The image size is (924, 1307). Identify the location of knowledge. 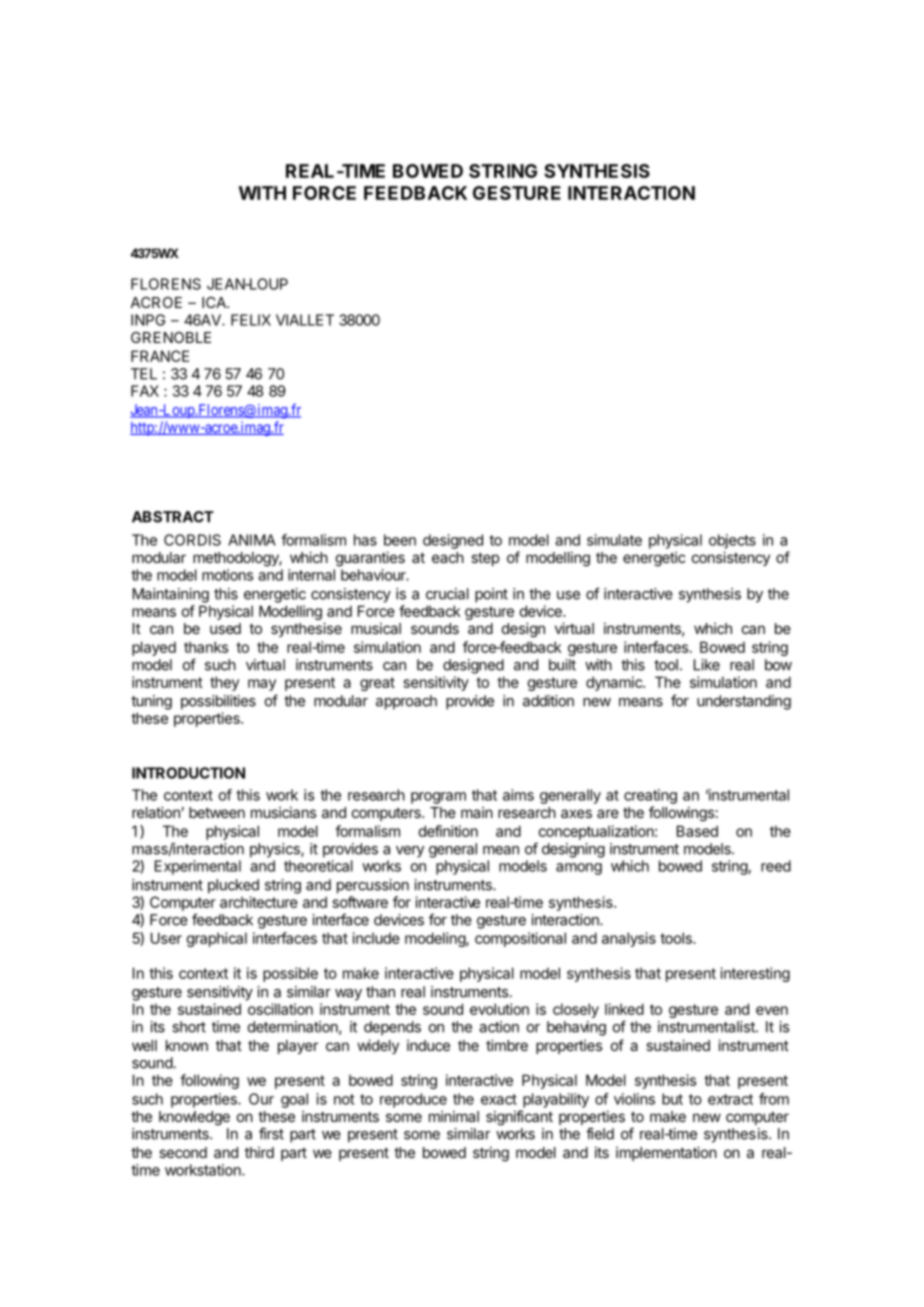
(194, 1118).
